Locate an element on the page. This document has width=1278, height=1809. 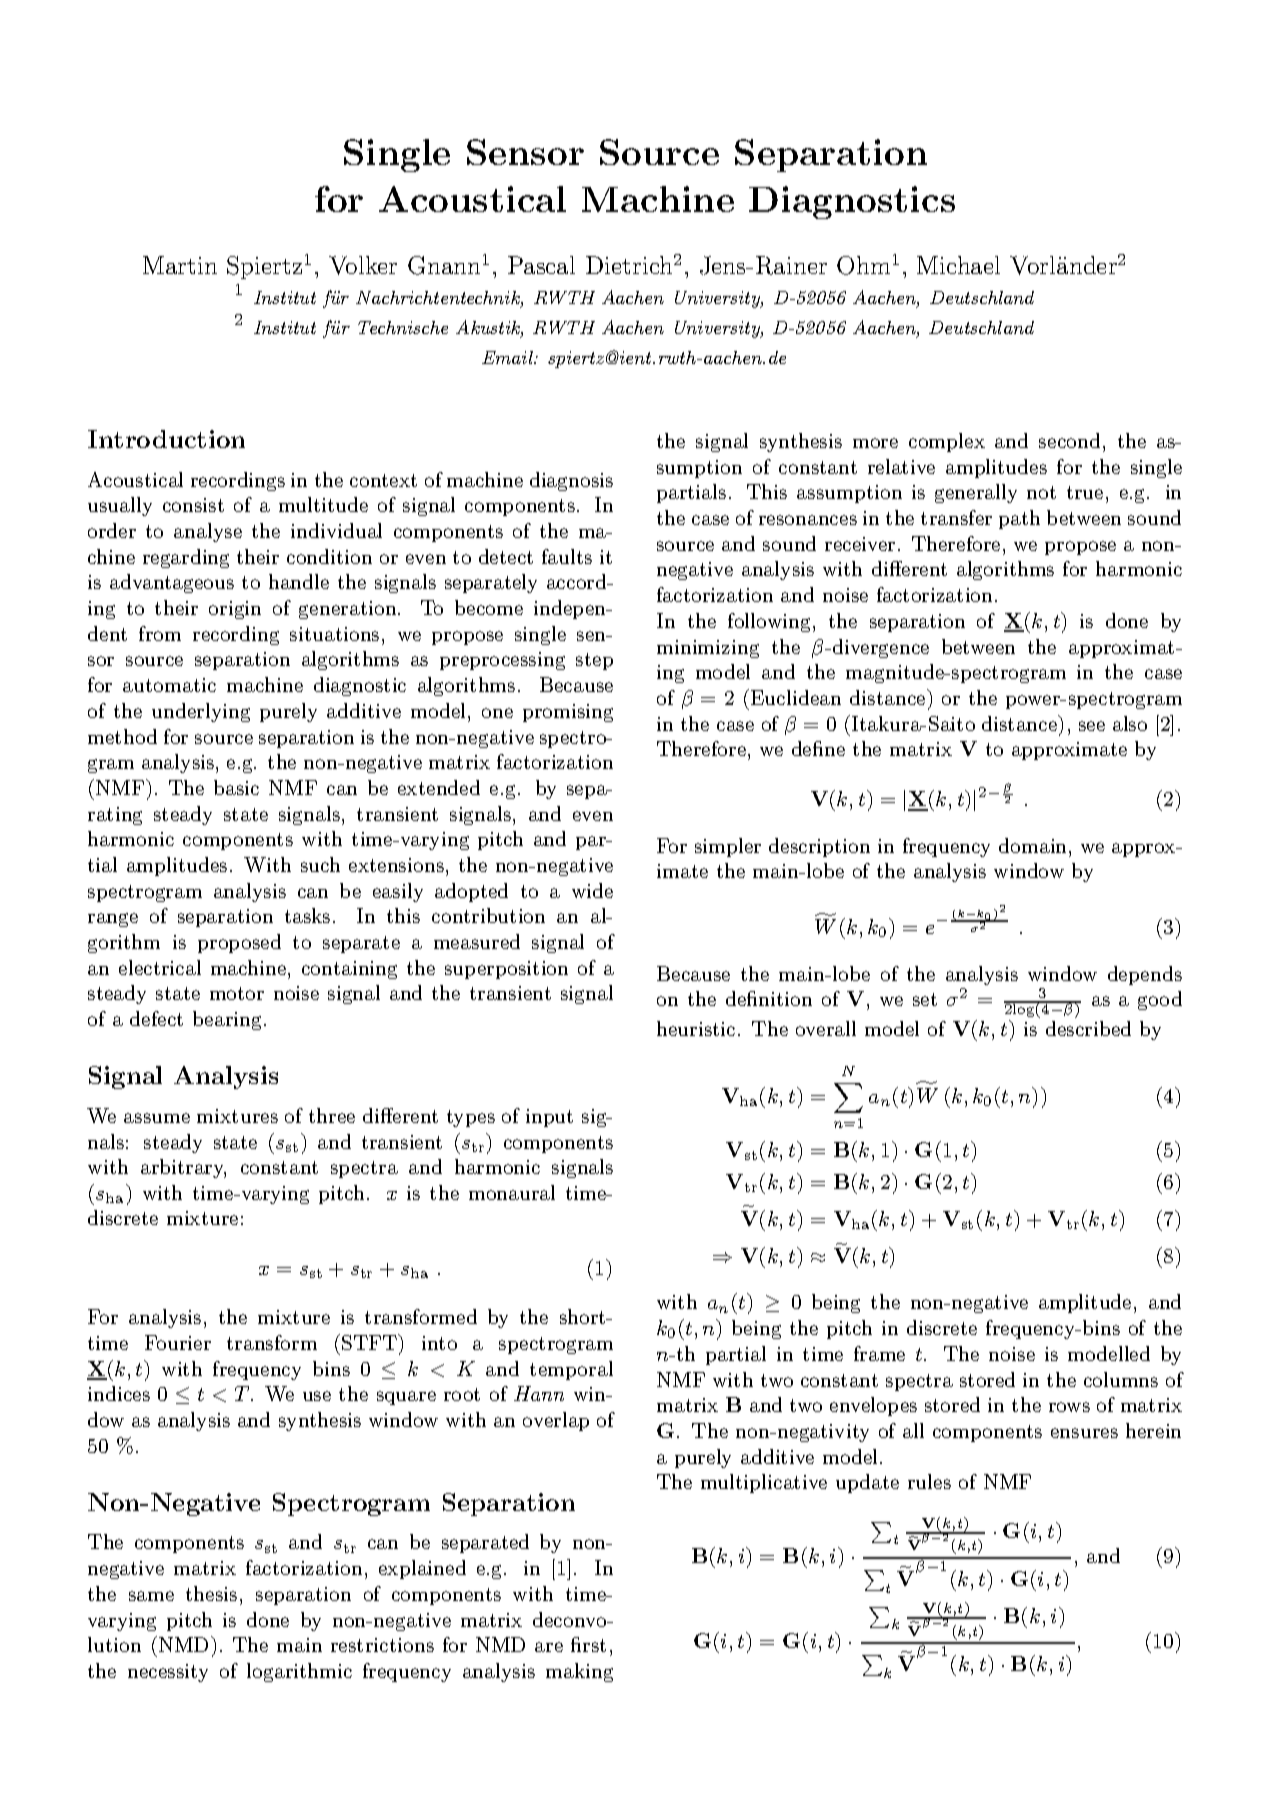
Sensor is located at coordinates (525, 152).
